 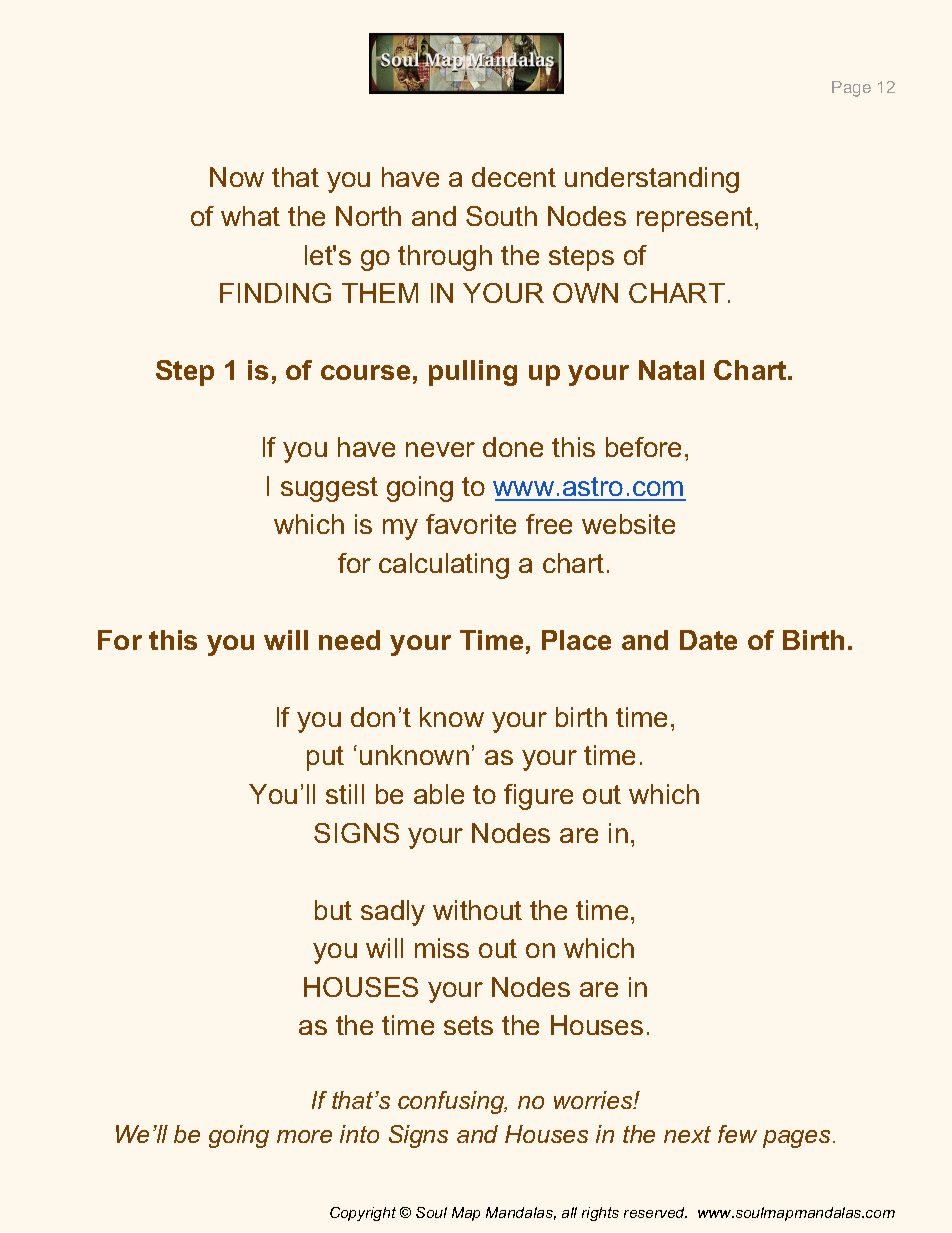 What do you see at coordinates (576, 640) in the screenshot?
I see `Place` at bounding box center [576, 640].
